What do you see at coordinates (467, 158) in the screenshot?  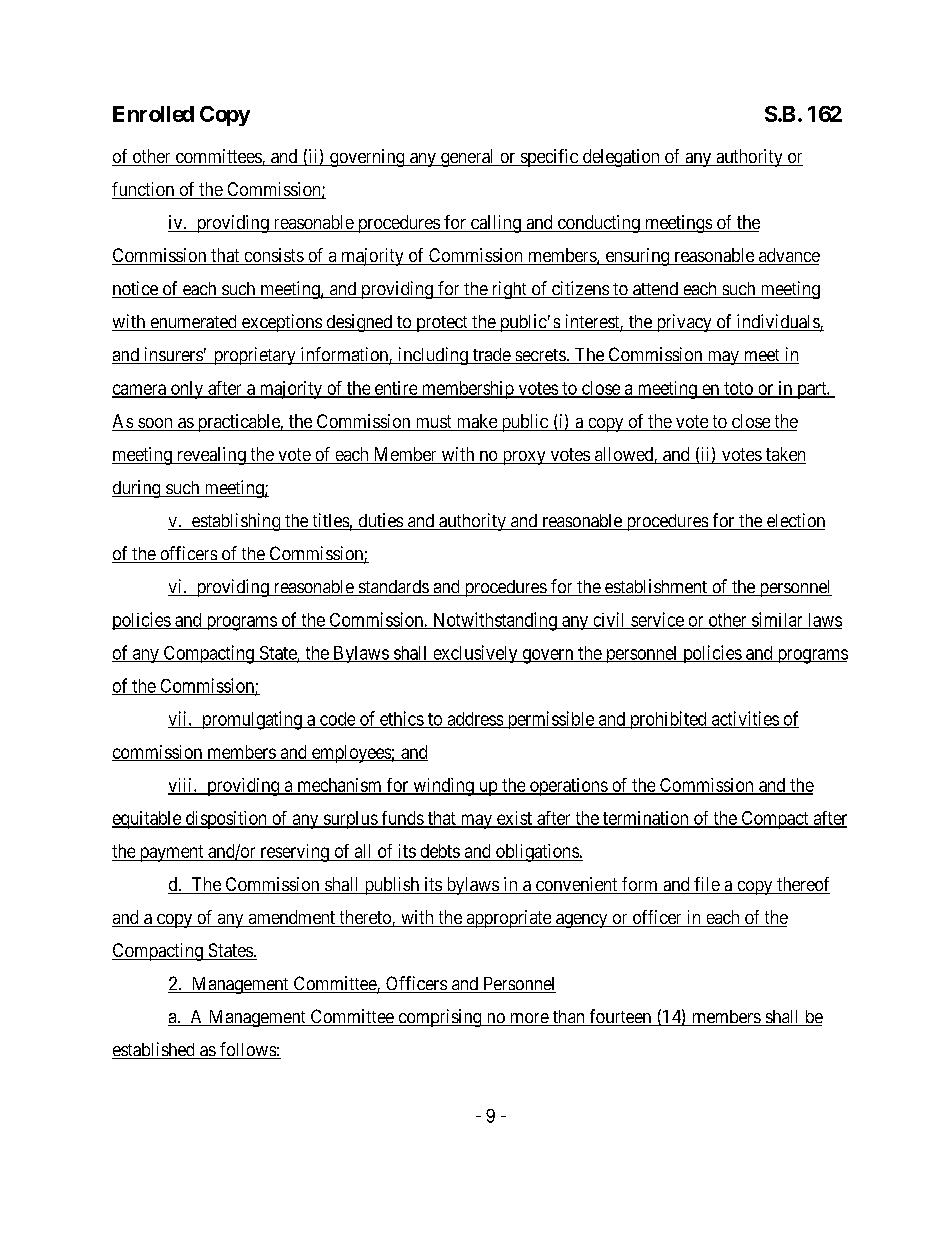 I see `general` at bounding box center [467, 158].
